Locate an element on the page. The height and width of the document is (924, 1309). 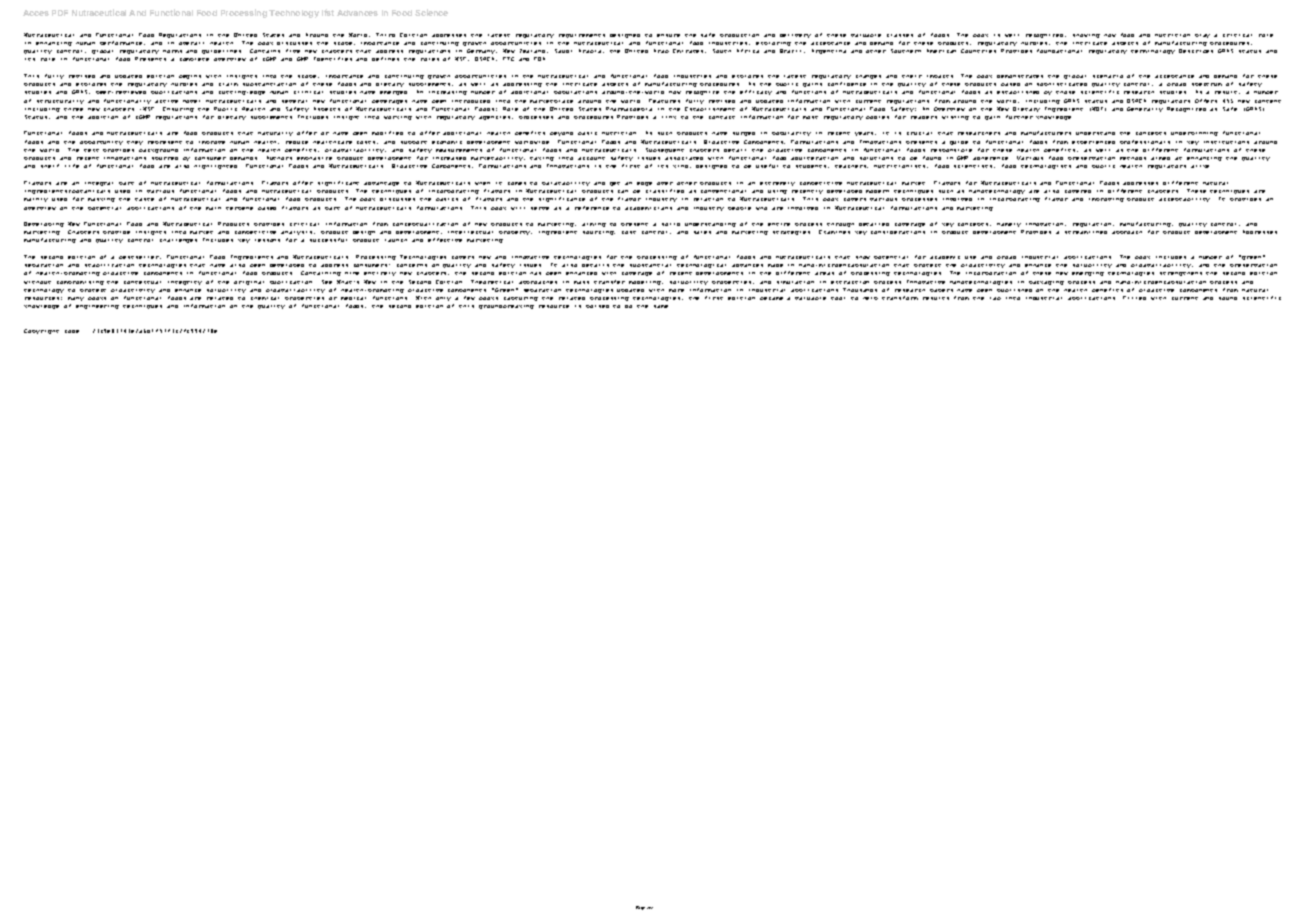
same is located at coordinates (661, 306).
